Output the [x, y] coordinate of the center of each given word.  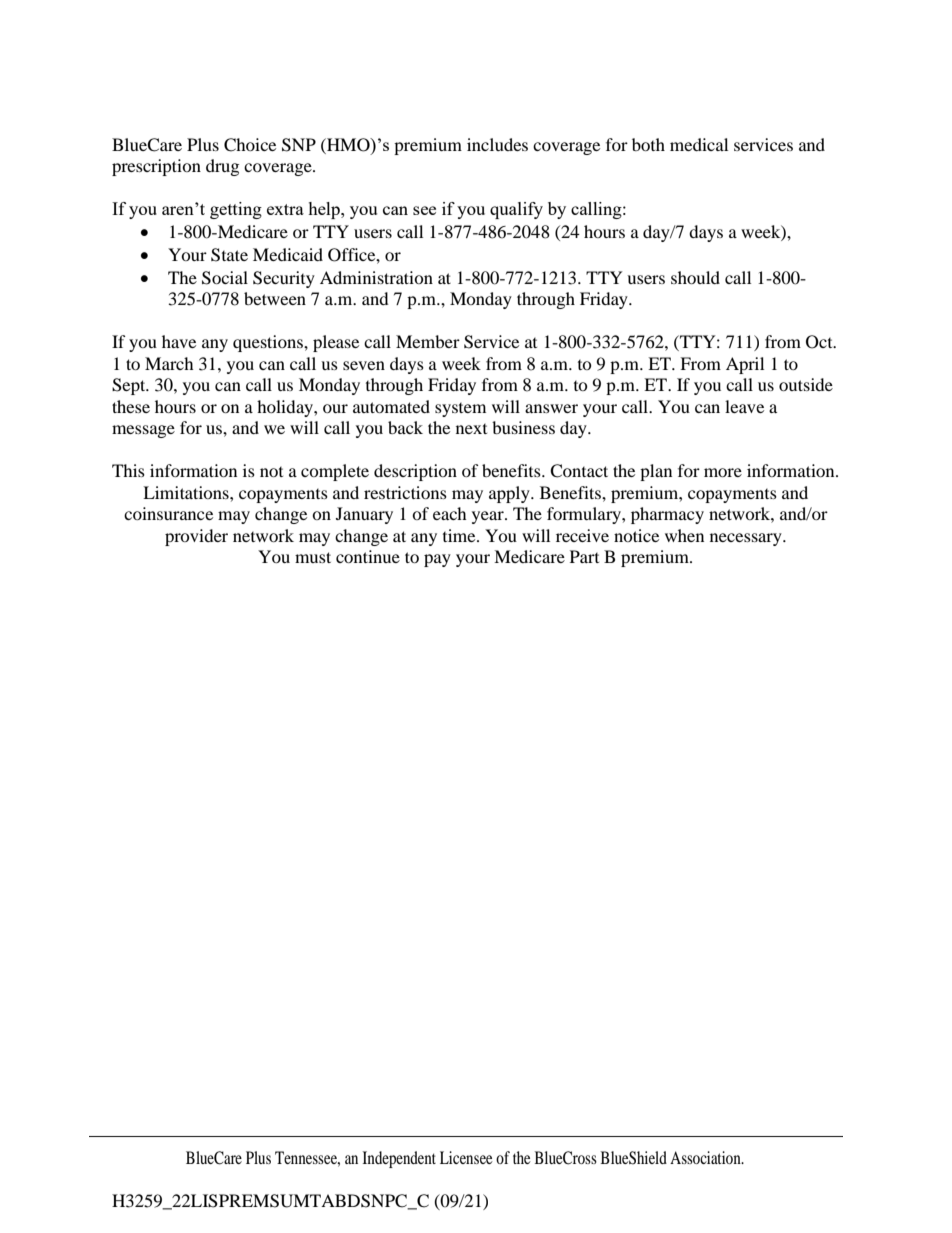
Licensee [466, 1157]
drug [222, 167]
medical [699, 144]
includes [497, 144]
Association [706, 1157]
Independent [399, 1159]
